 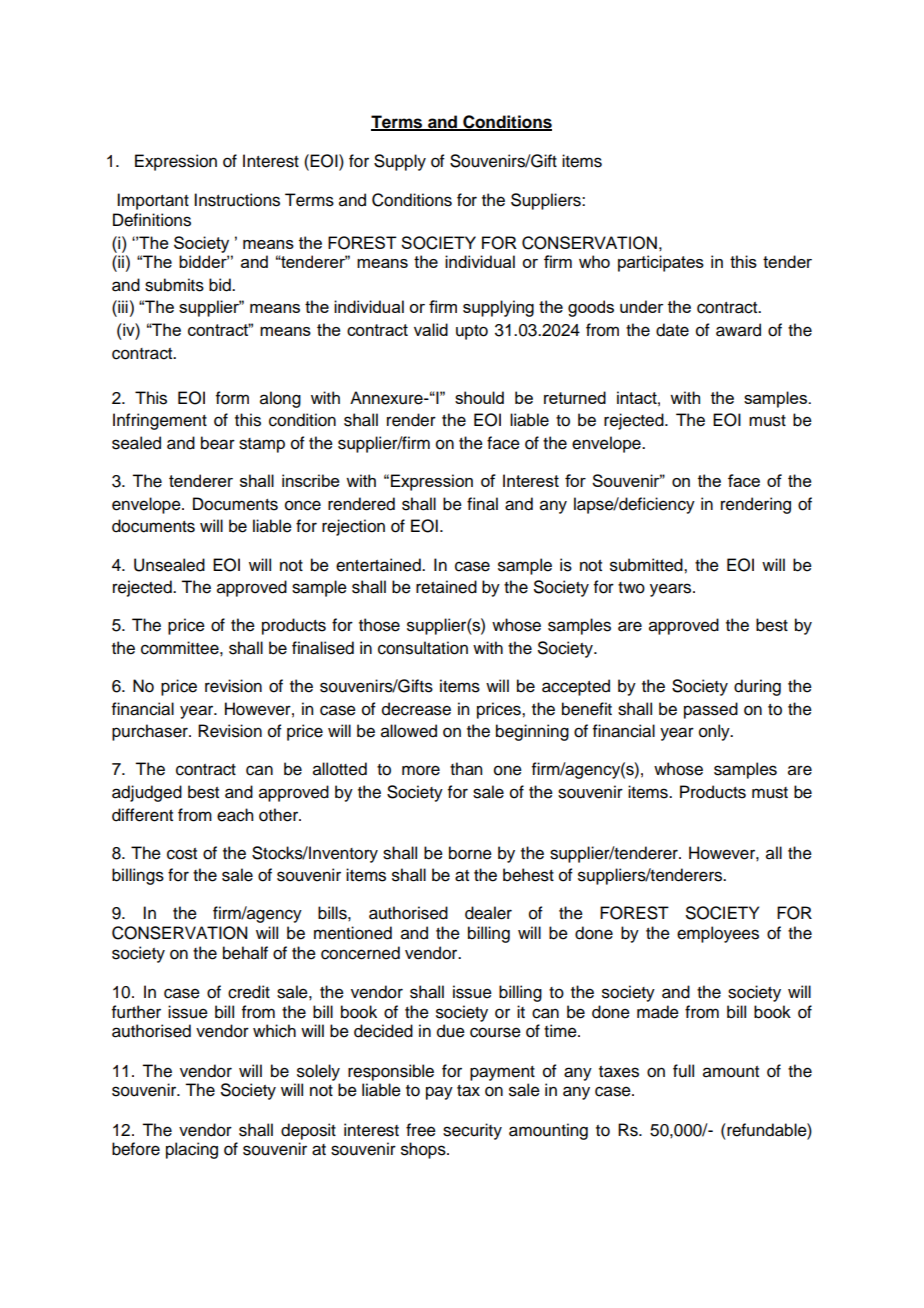 What do you see at coordinates (431, 329) in the page?
I see `valid` at bounding box center [431, 329].
